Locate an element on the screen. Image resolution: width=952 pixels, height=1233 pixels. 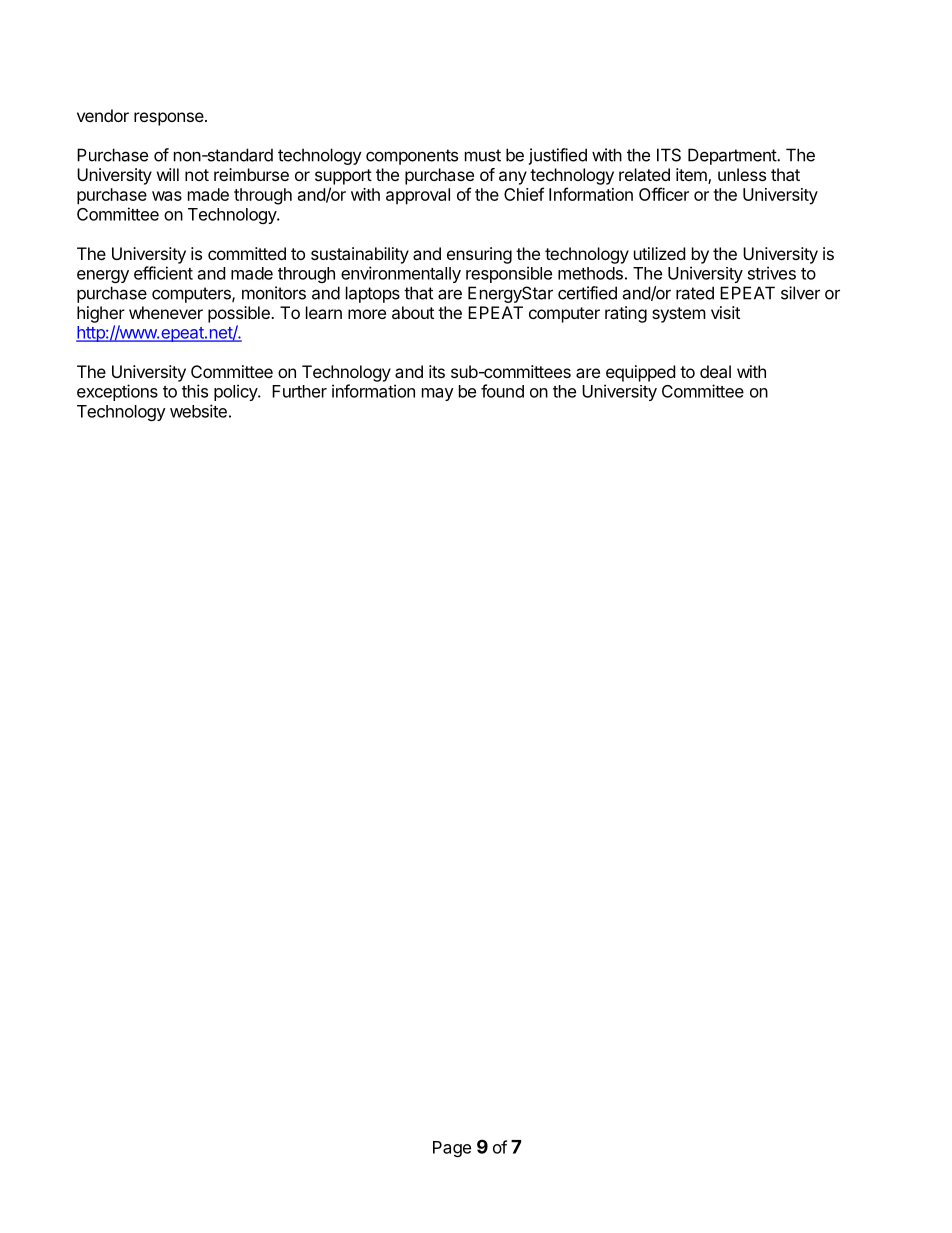
Page is located at coordinates (452, 1149).
